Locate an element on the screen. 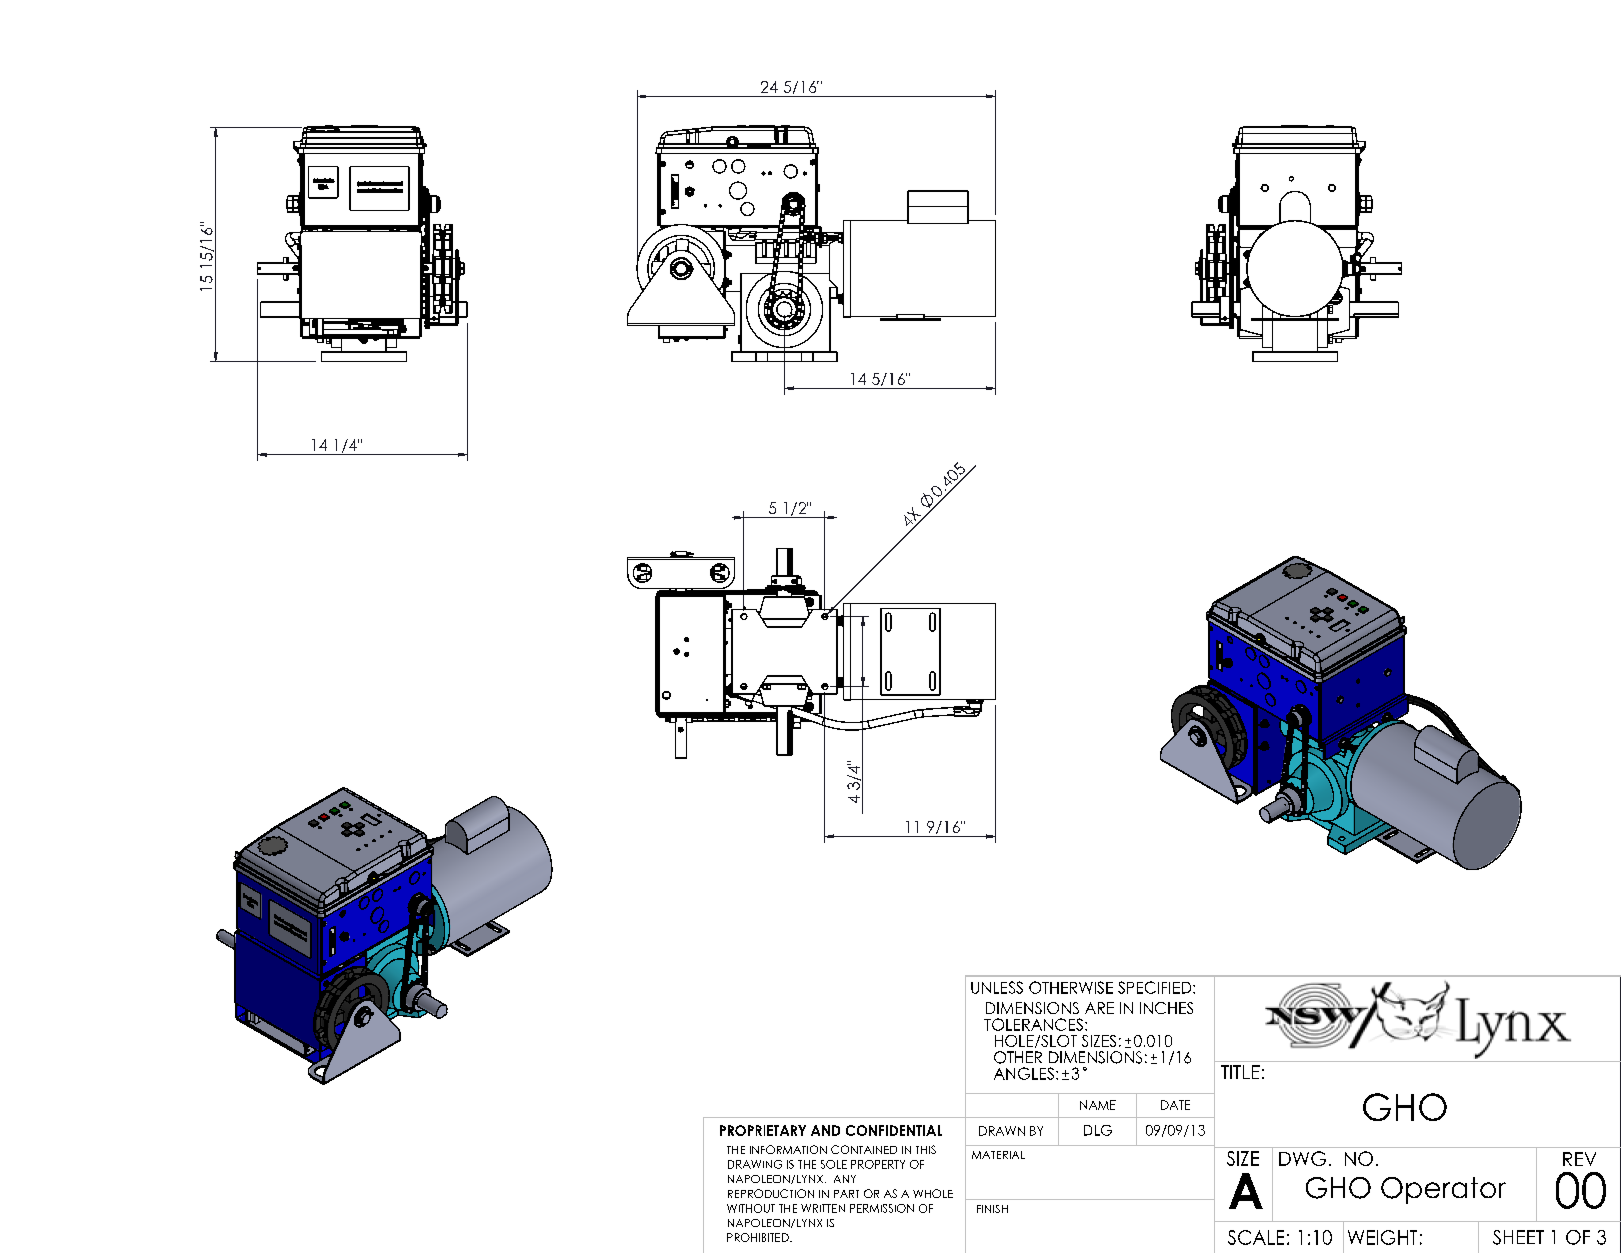 This screenshot has width=1621, height=1253. ANGLES is located at coordinates (1024, 1073).
